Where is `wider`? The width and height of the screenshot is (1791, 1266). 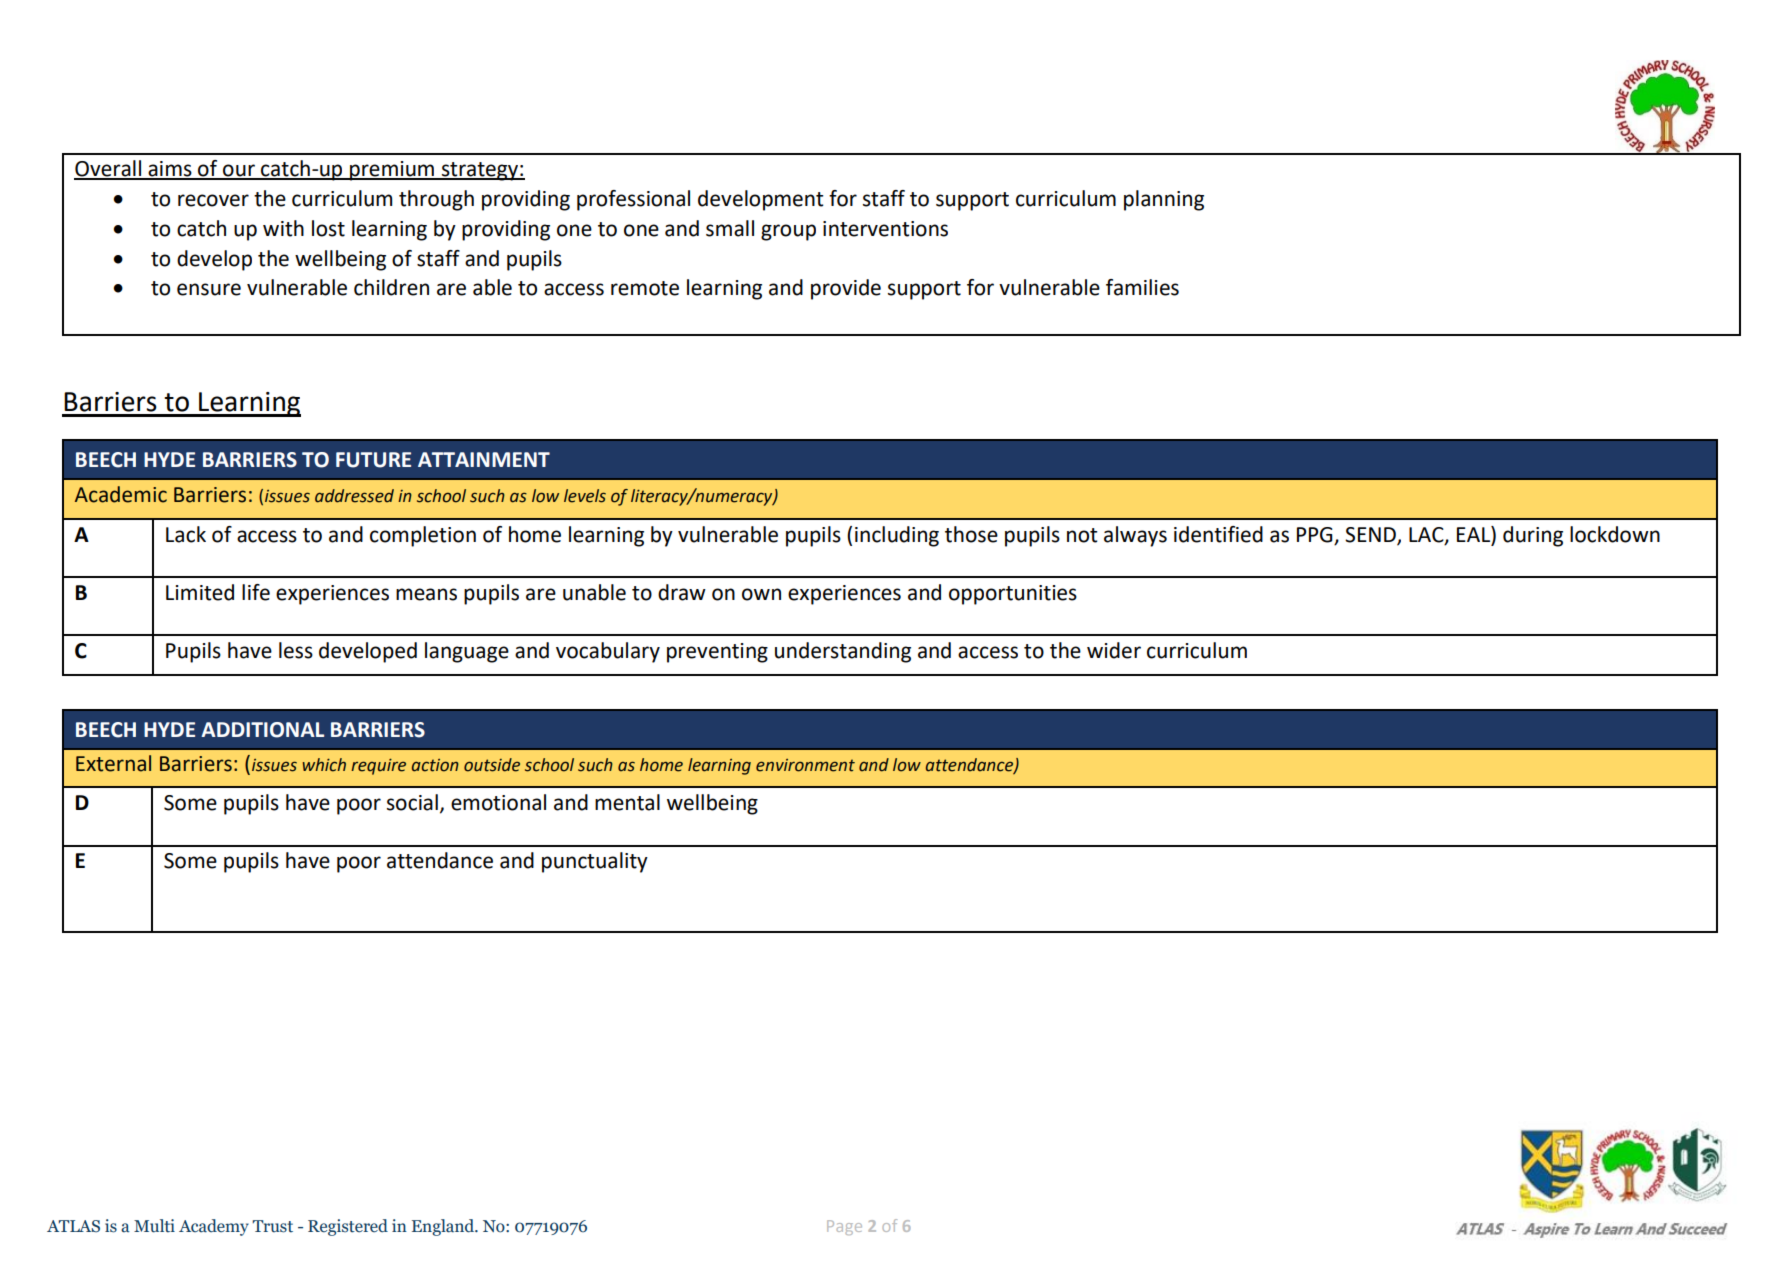
wider is located at coordinates (1114, 650).
